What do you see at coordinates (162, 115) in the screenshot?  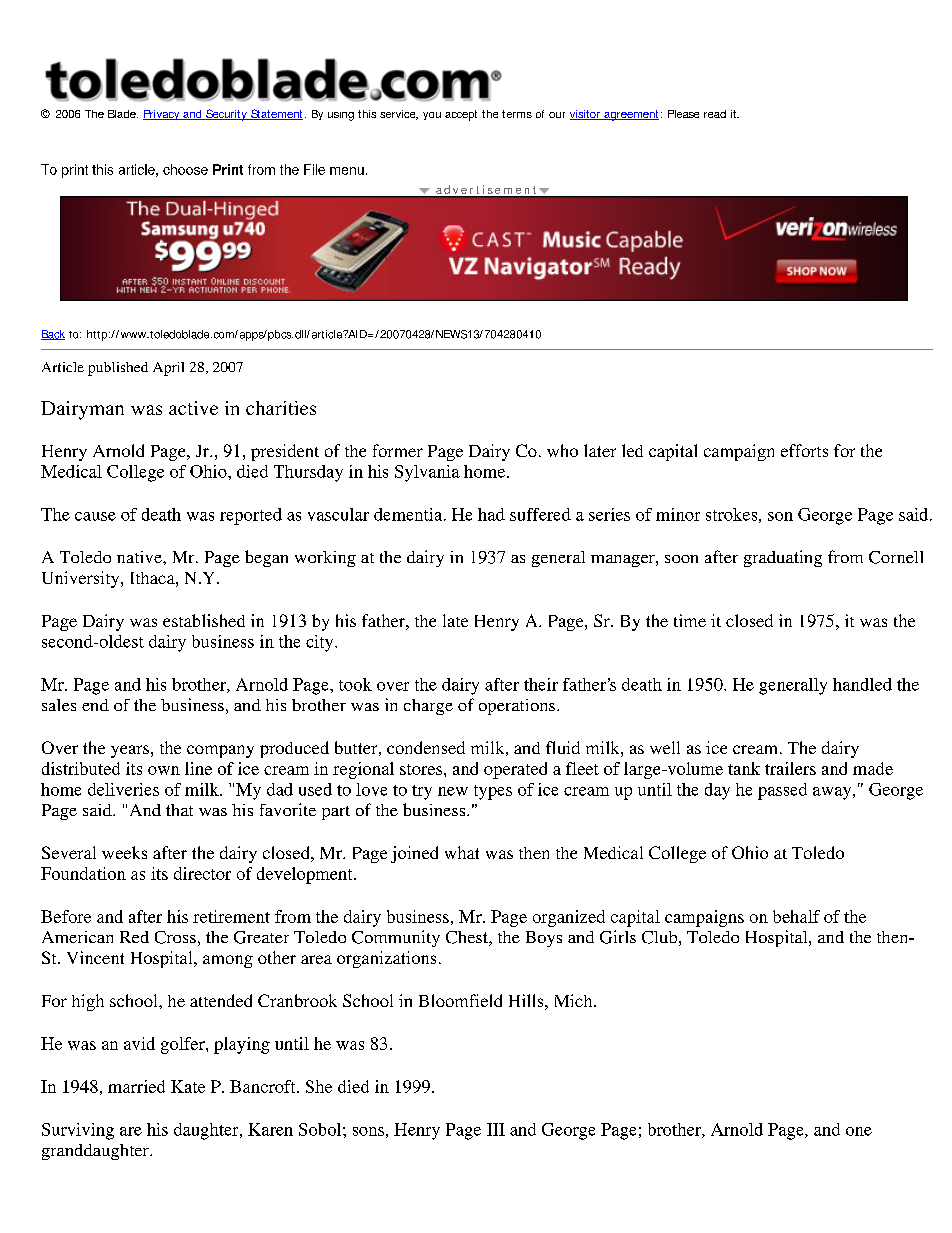 I see `Privacy` at bounding box center [162, 115].
